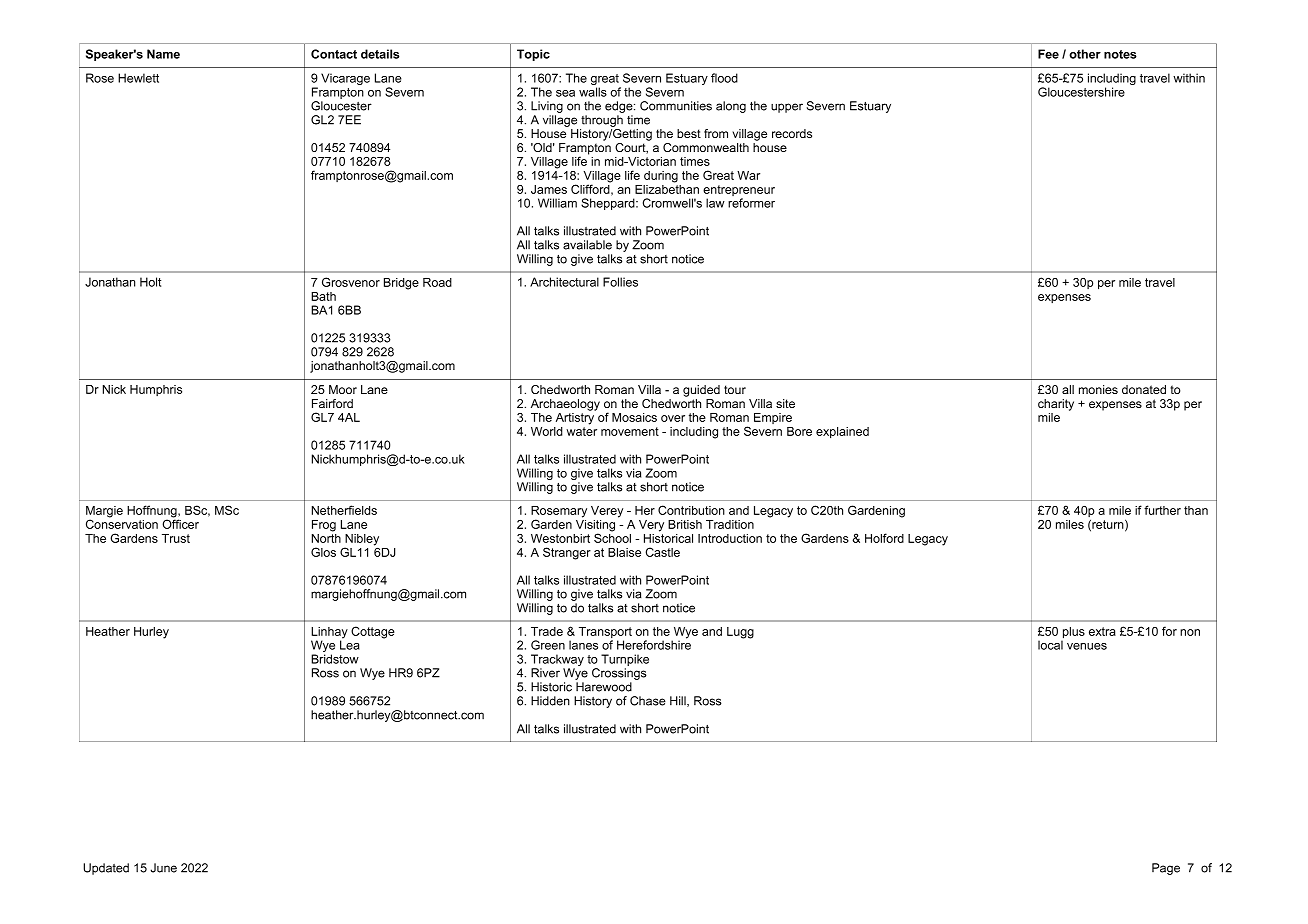 The image size is (1308, 924). I want to click on local, so click(1051, 644).
